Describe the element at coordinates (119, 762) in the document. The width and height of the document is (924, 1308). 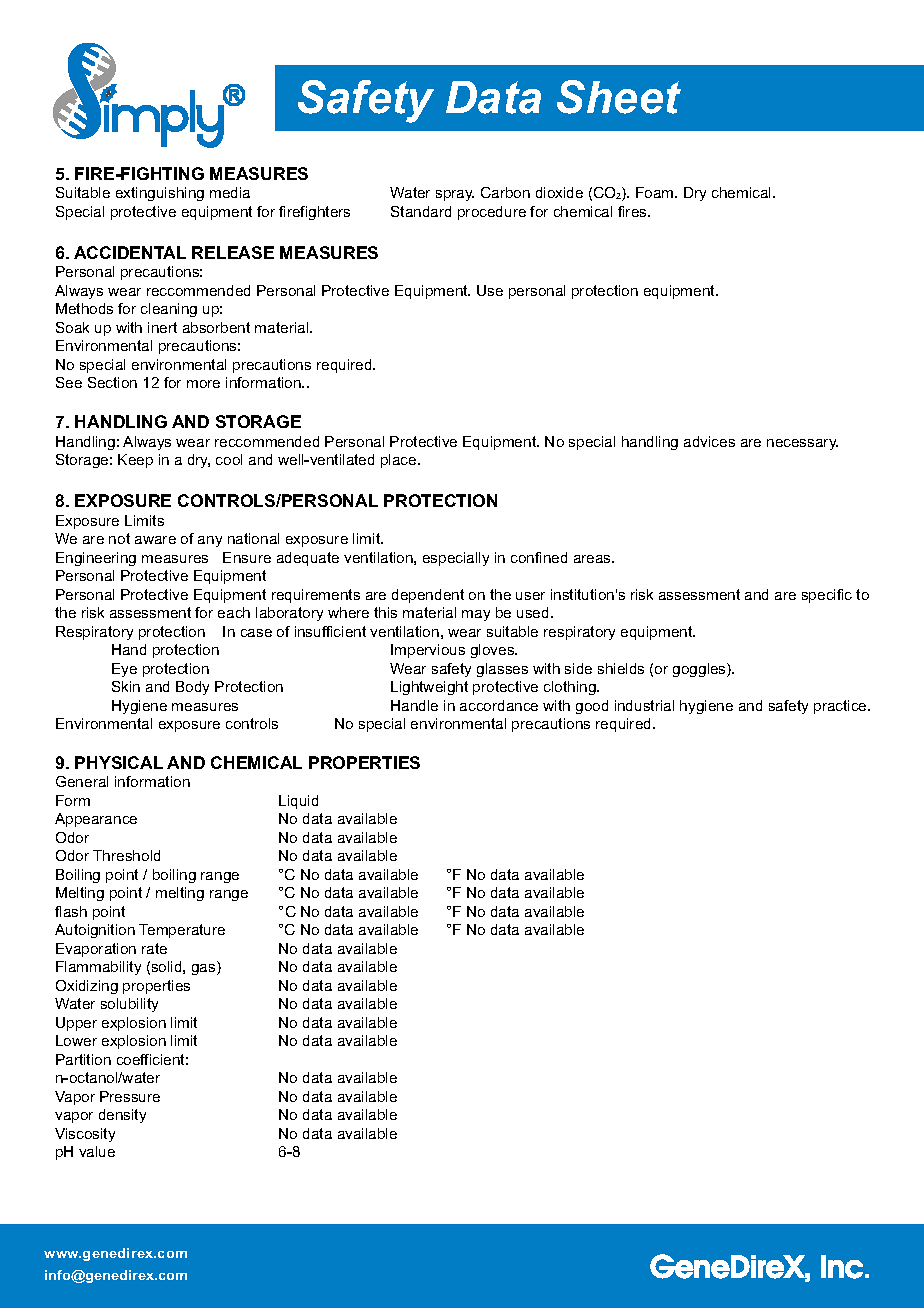
I see `PHYSICAL` at that location.
